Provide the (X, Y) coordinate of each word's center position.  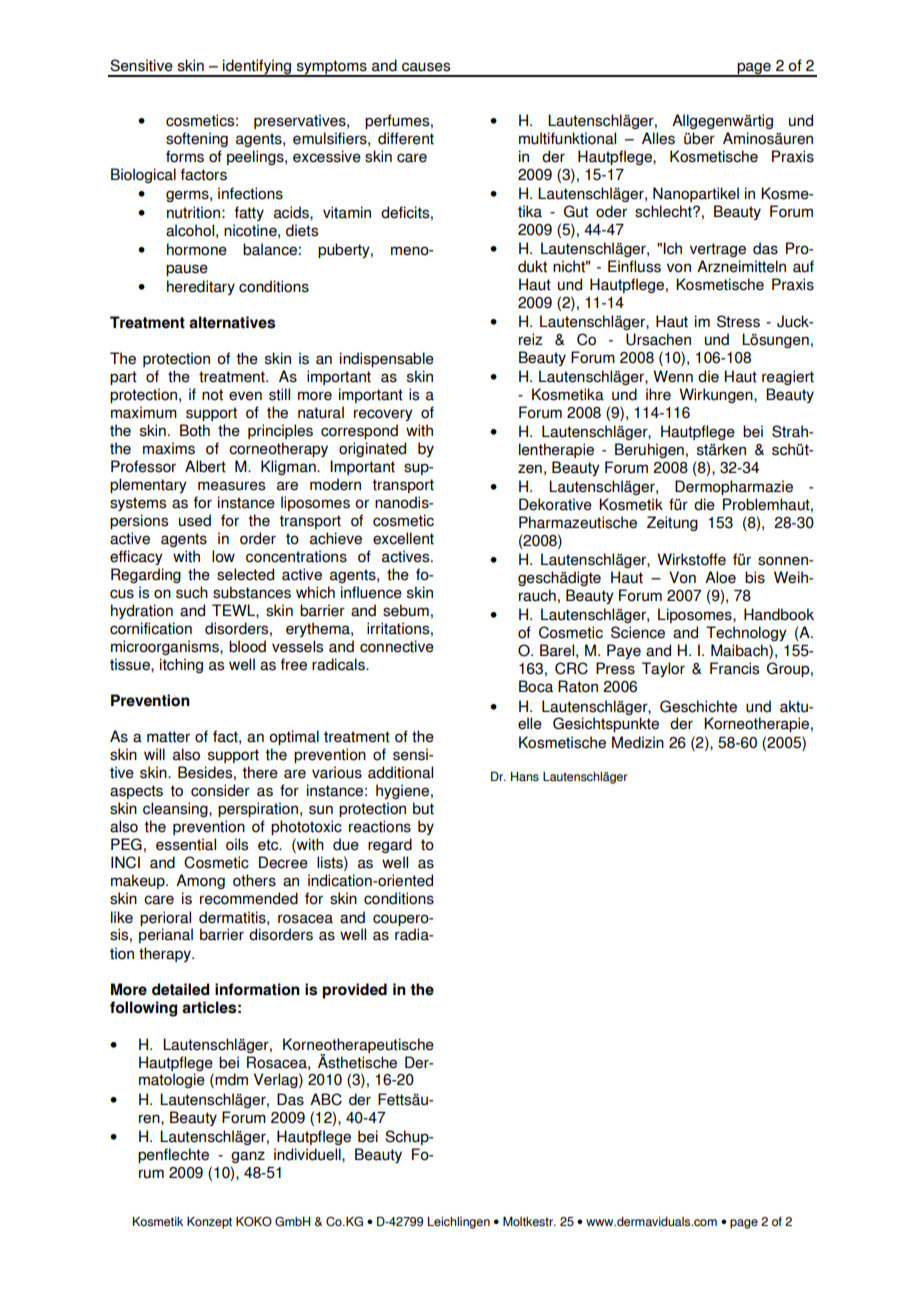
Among (200, 881)
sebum (406, 610)
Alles (658, 138)
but (423, 808)
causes (426, 67)
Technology (746, 633)
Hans (525, 777)
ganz (248, 1157)
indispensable (387, 359)
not (212, 395)
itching (181, 665)
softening (197, 139)
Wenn (673, 376)
